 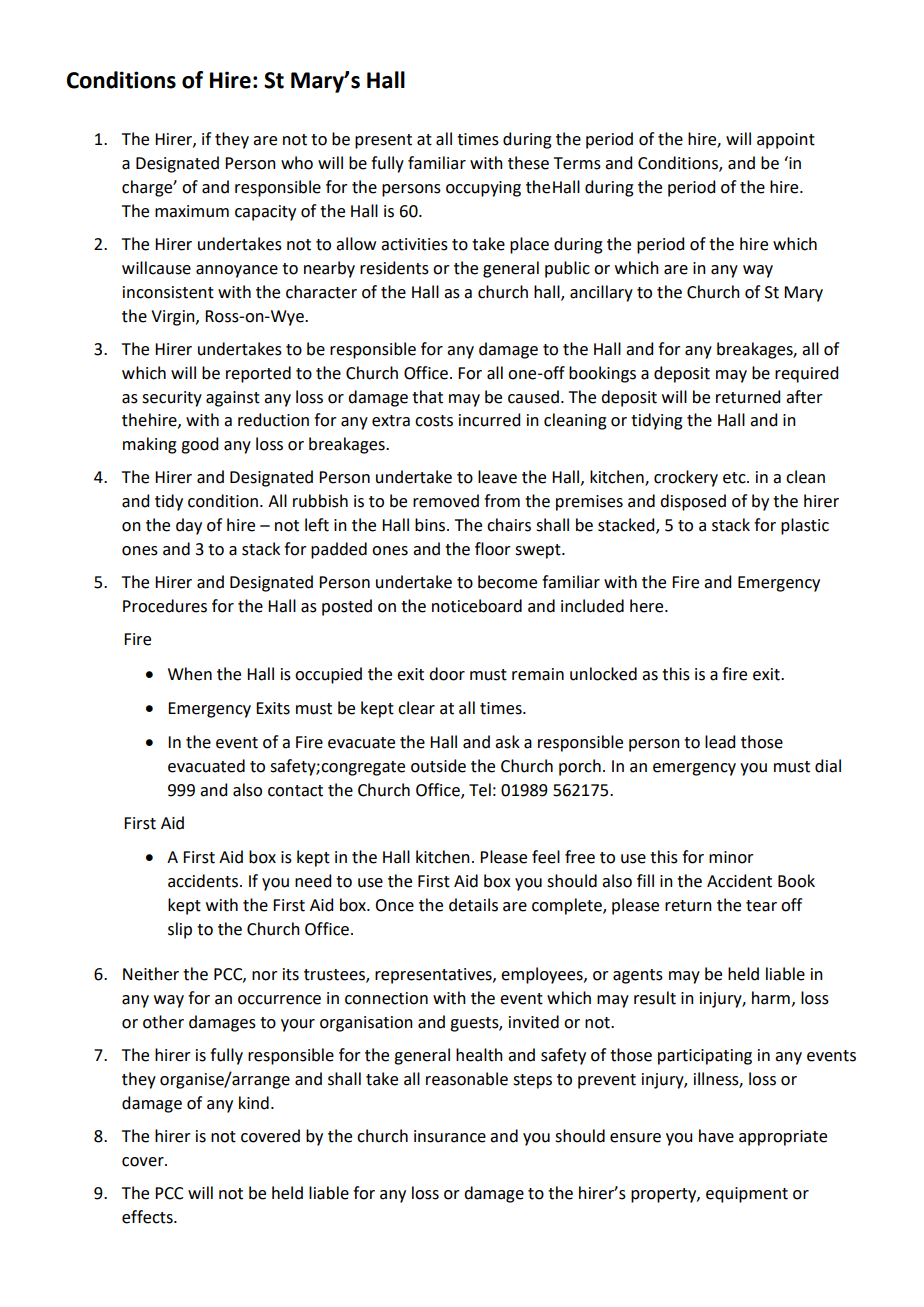 What do you see at coordinates (747, 1195) in the image?
I see `equipment` at bounding box center [747, 1195].
